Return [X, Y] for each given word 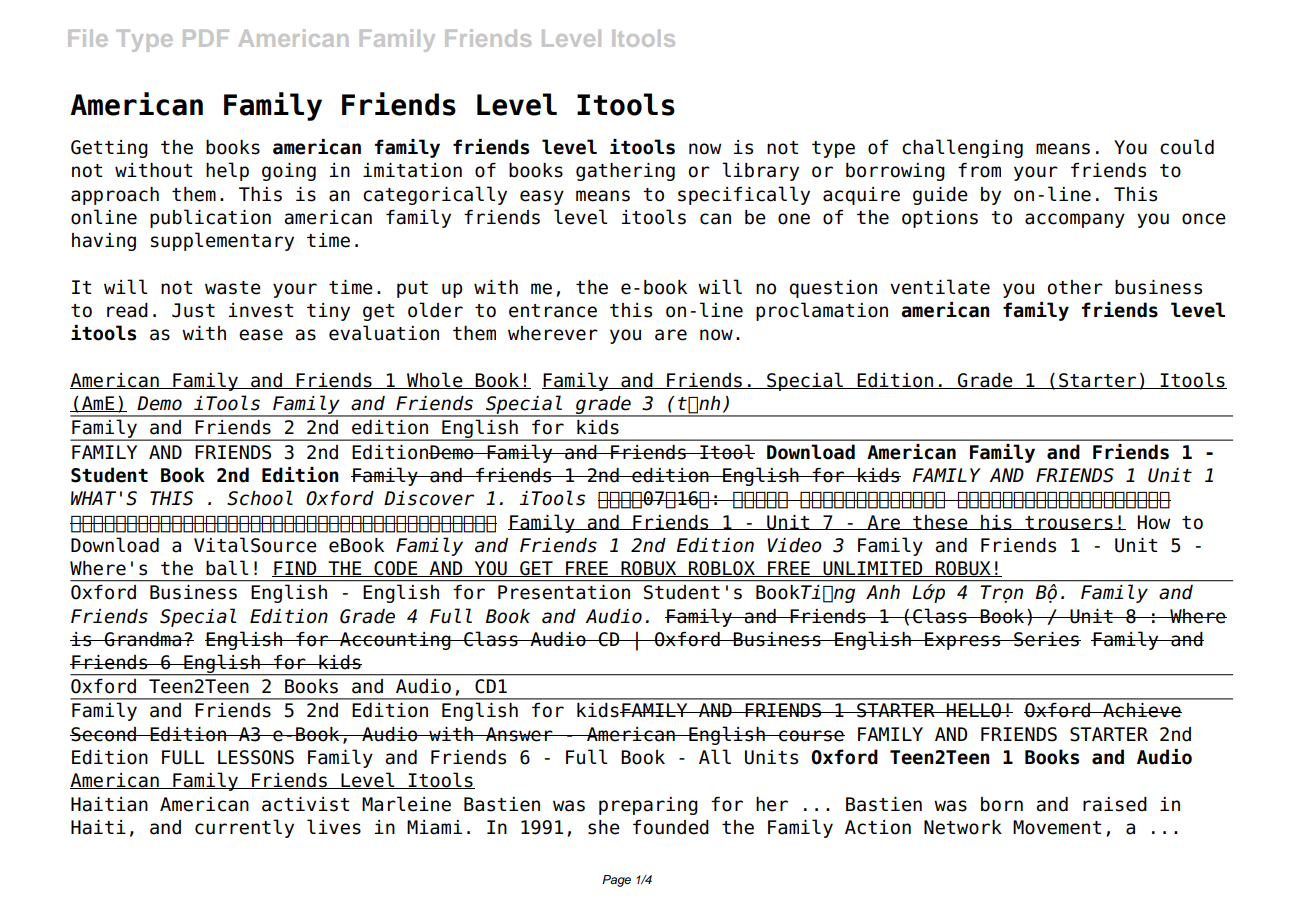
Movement [1057, 827]
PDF [206, 38]
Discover [429, 498]
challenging [962, 148]
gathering [625, 172]
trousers [1069, 523]
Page [616, 881]
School [260, 498]
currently [244, 828]
